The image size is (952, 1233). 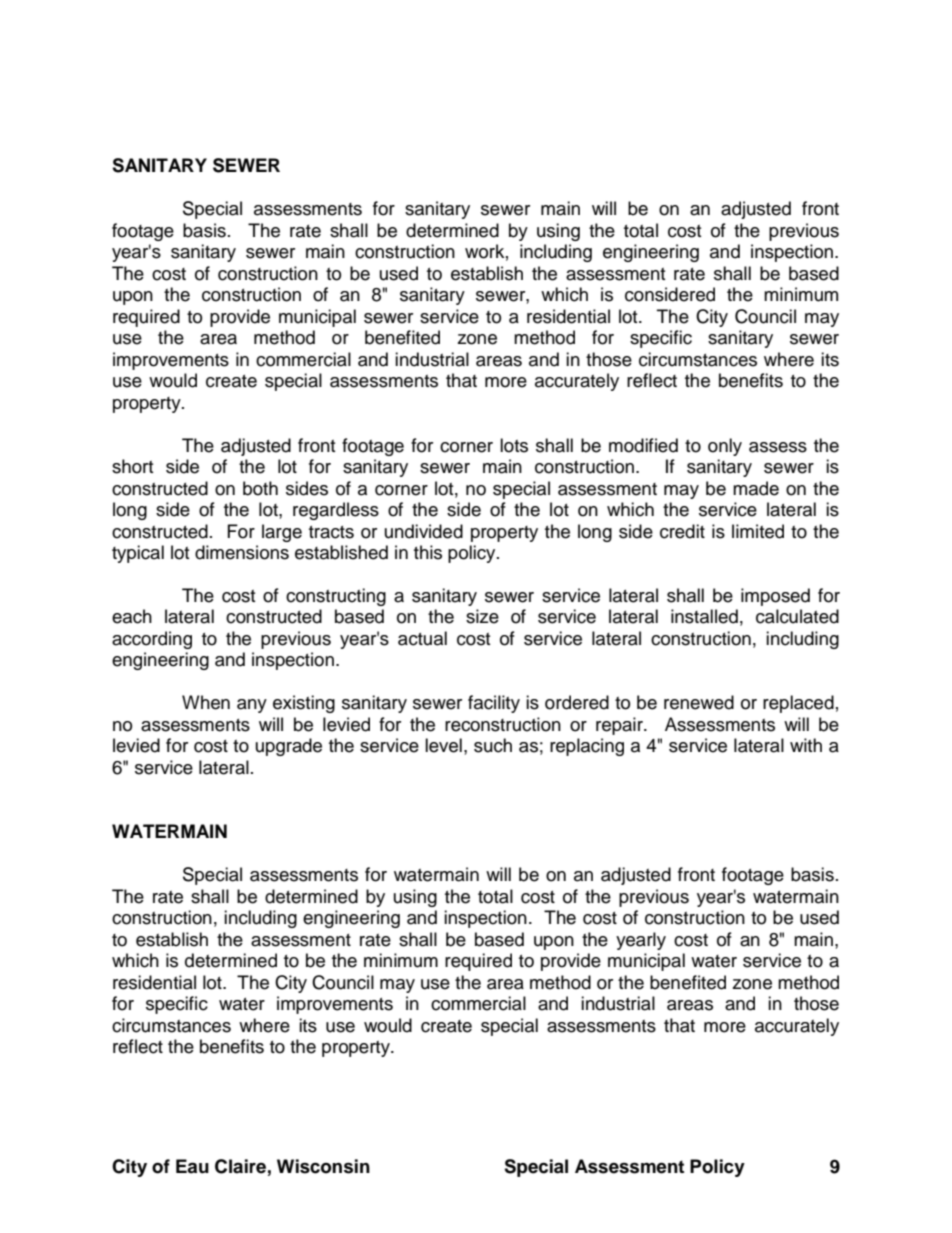 What do you see at coordinates (494, 704) in the document?
I see `facility` at bounding box center [494, 704].
